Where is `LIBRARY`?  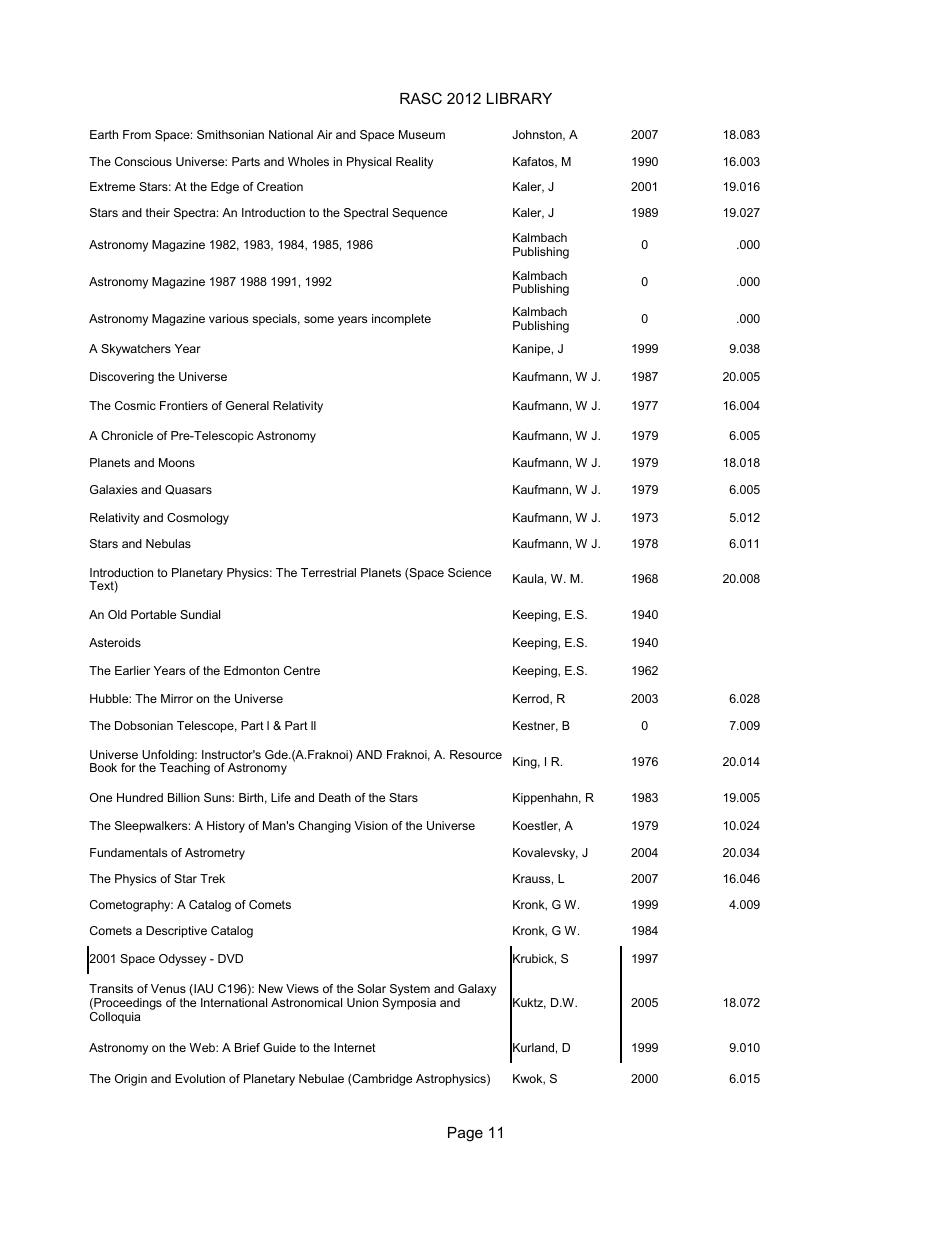 LIBRARY is located at coordinates (519, 98).
